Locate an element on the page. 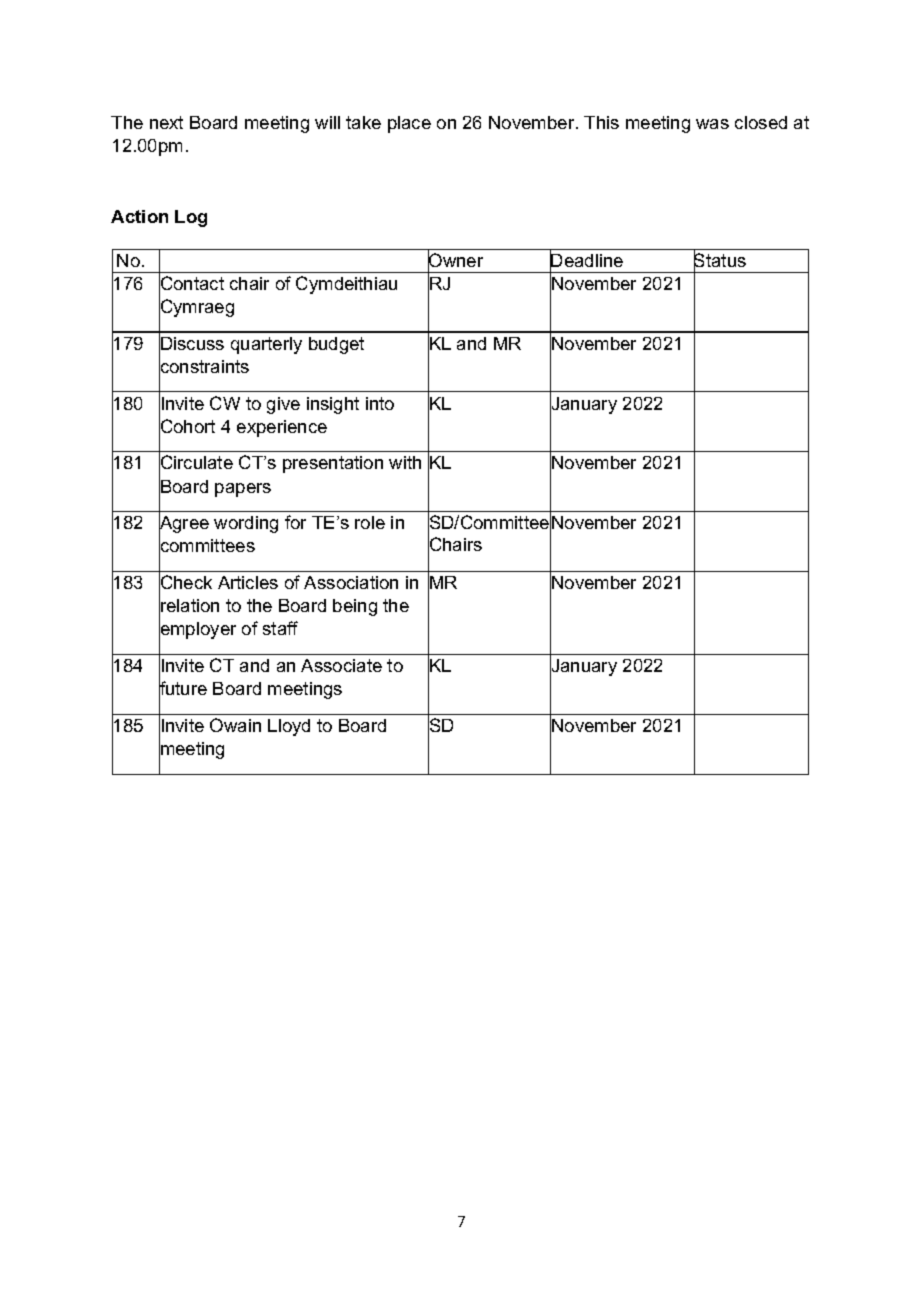 This page has width=924, height=1308. was is located at coordinates (712, 124).
